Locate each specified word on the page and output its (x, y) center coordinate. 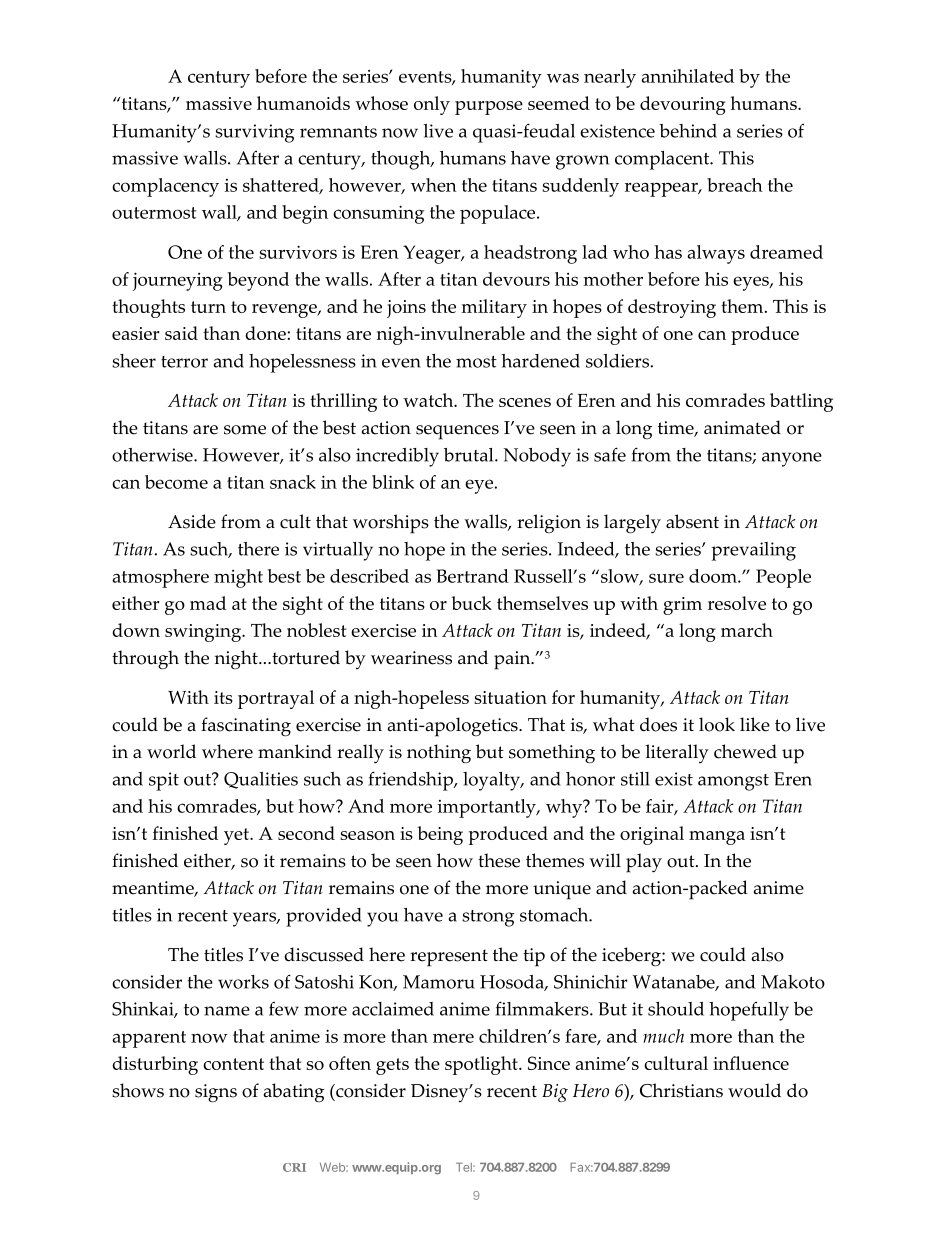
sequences (457, 432)
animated (742, 427)
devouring (683, 105)
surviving (254, 133)
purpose (489, 108)
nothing (439, 754)
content (233, 1064)
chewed (745, 751)
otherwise (153, 455)
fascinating (246, 727)
